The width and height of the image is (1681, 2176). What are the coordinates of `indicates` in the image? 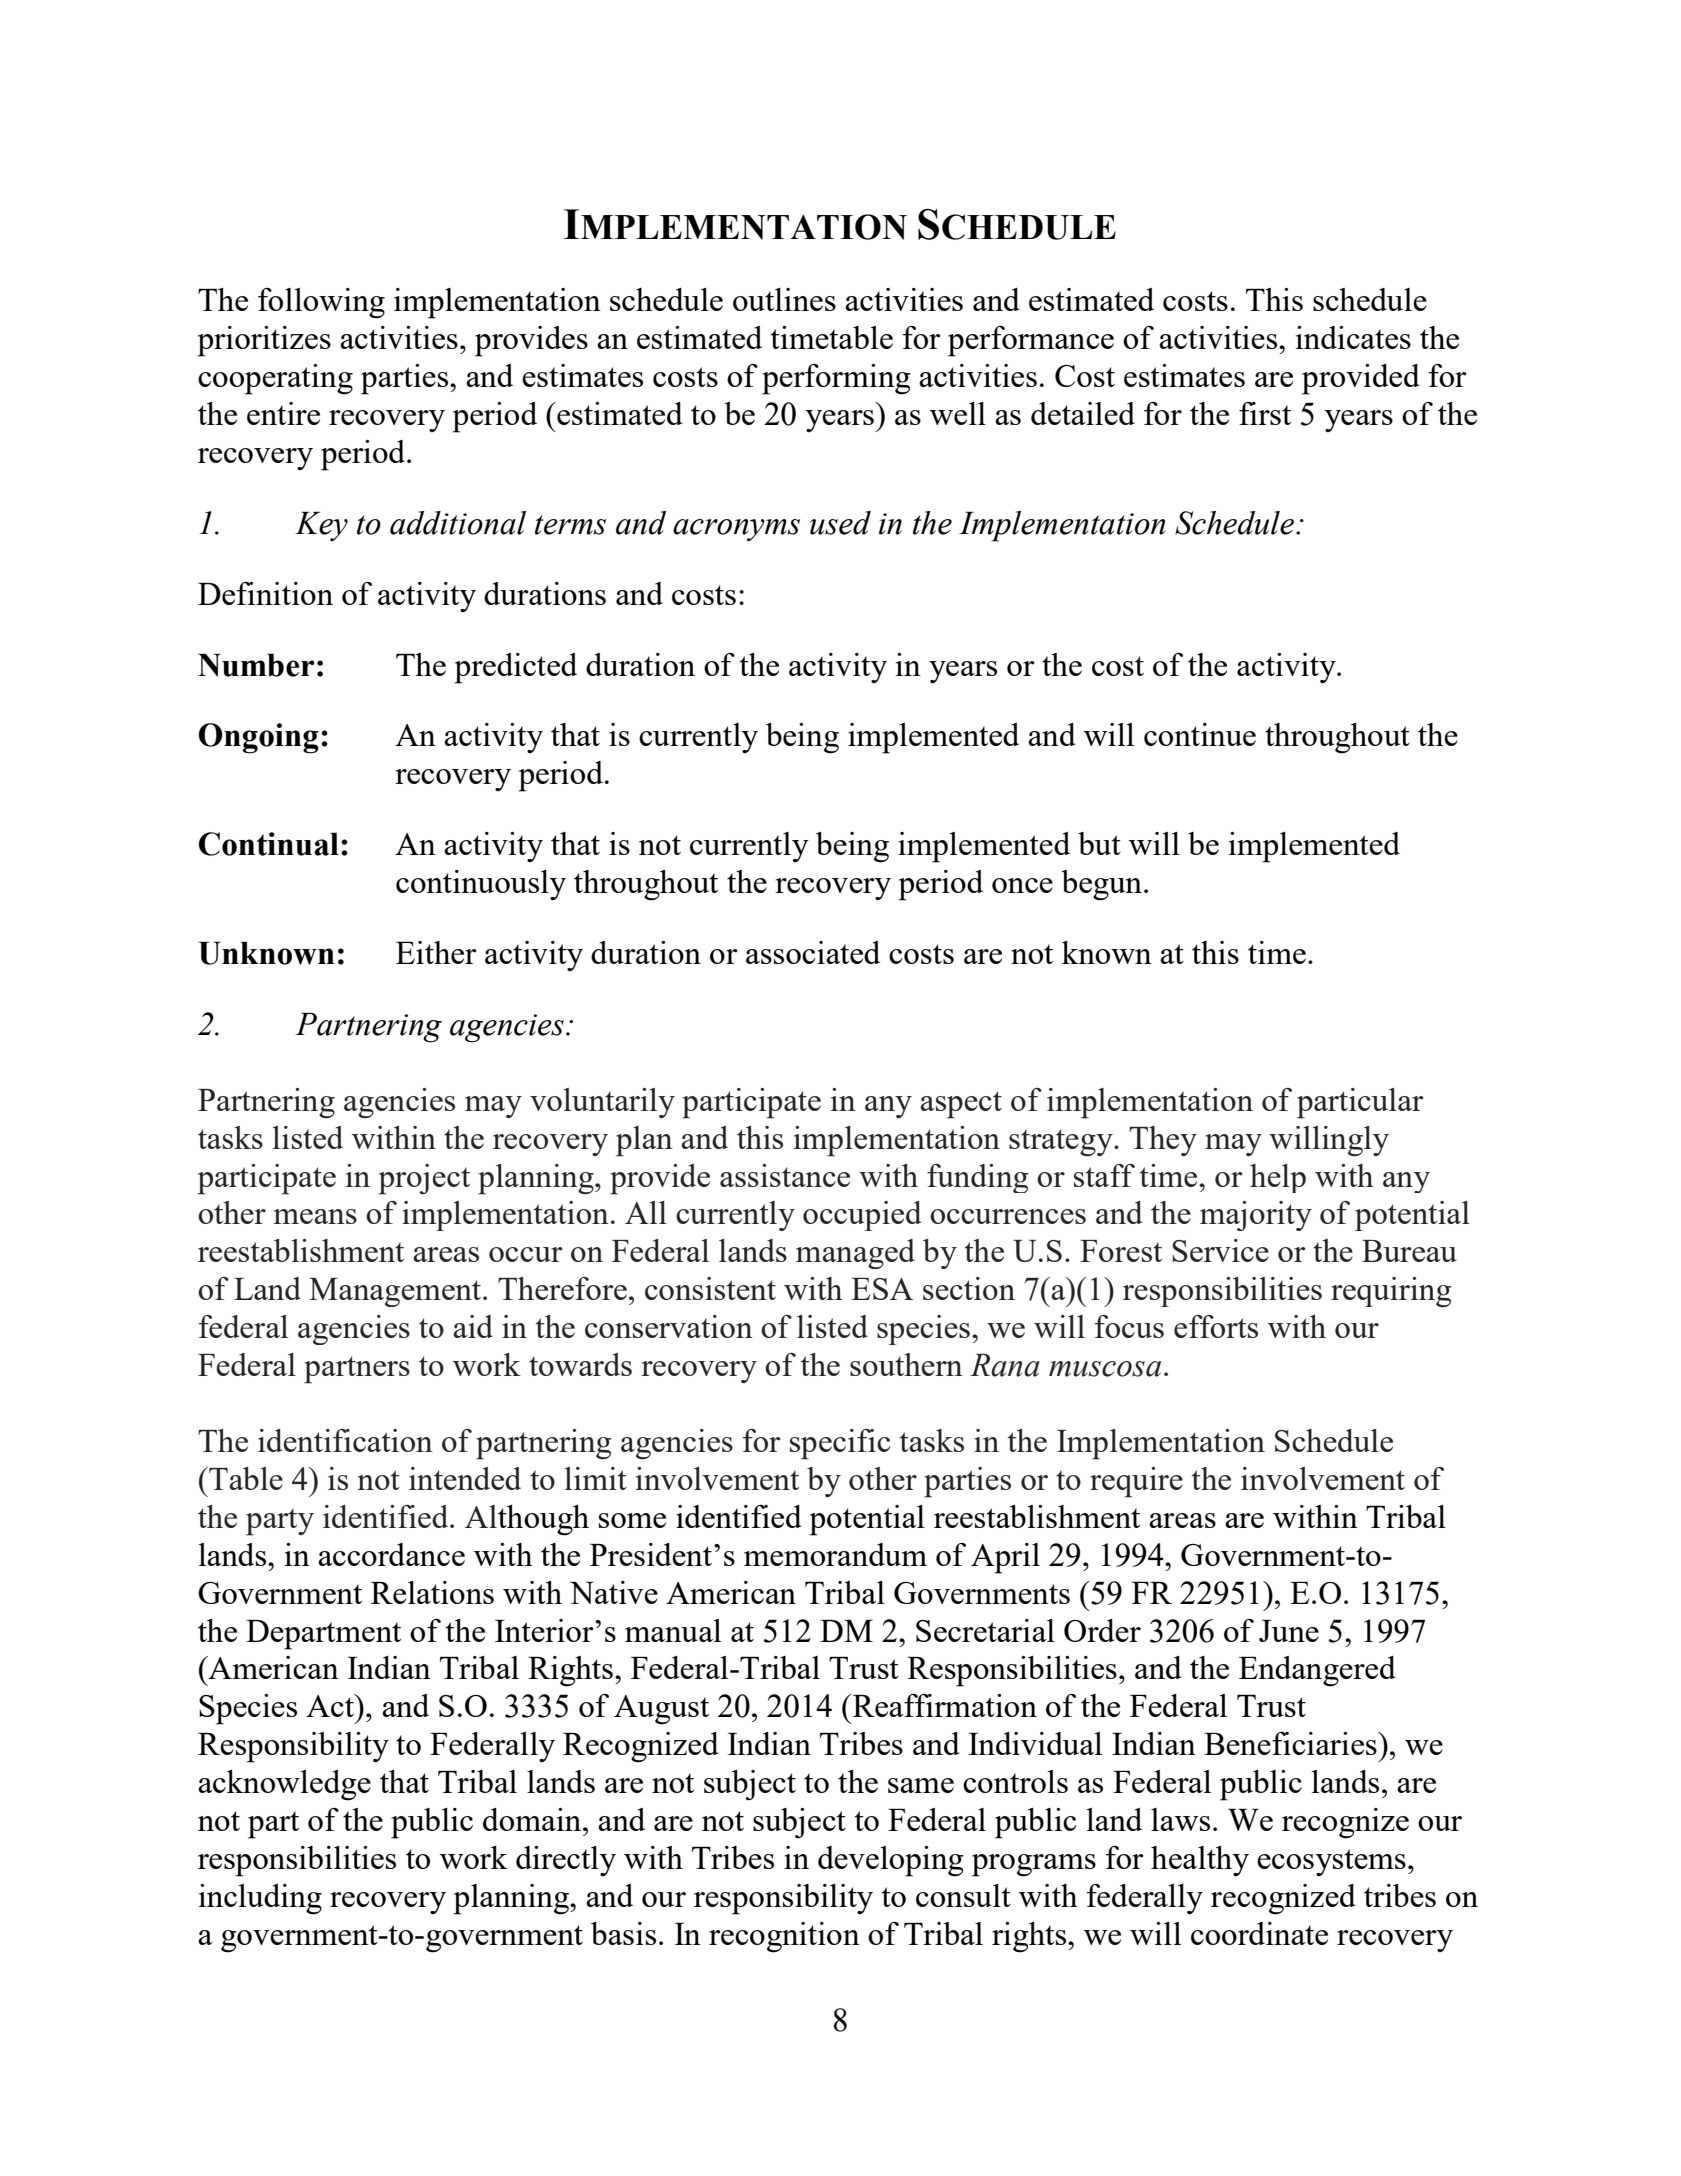 It's located at (1353, 337).
